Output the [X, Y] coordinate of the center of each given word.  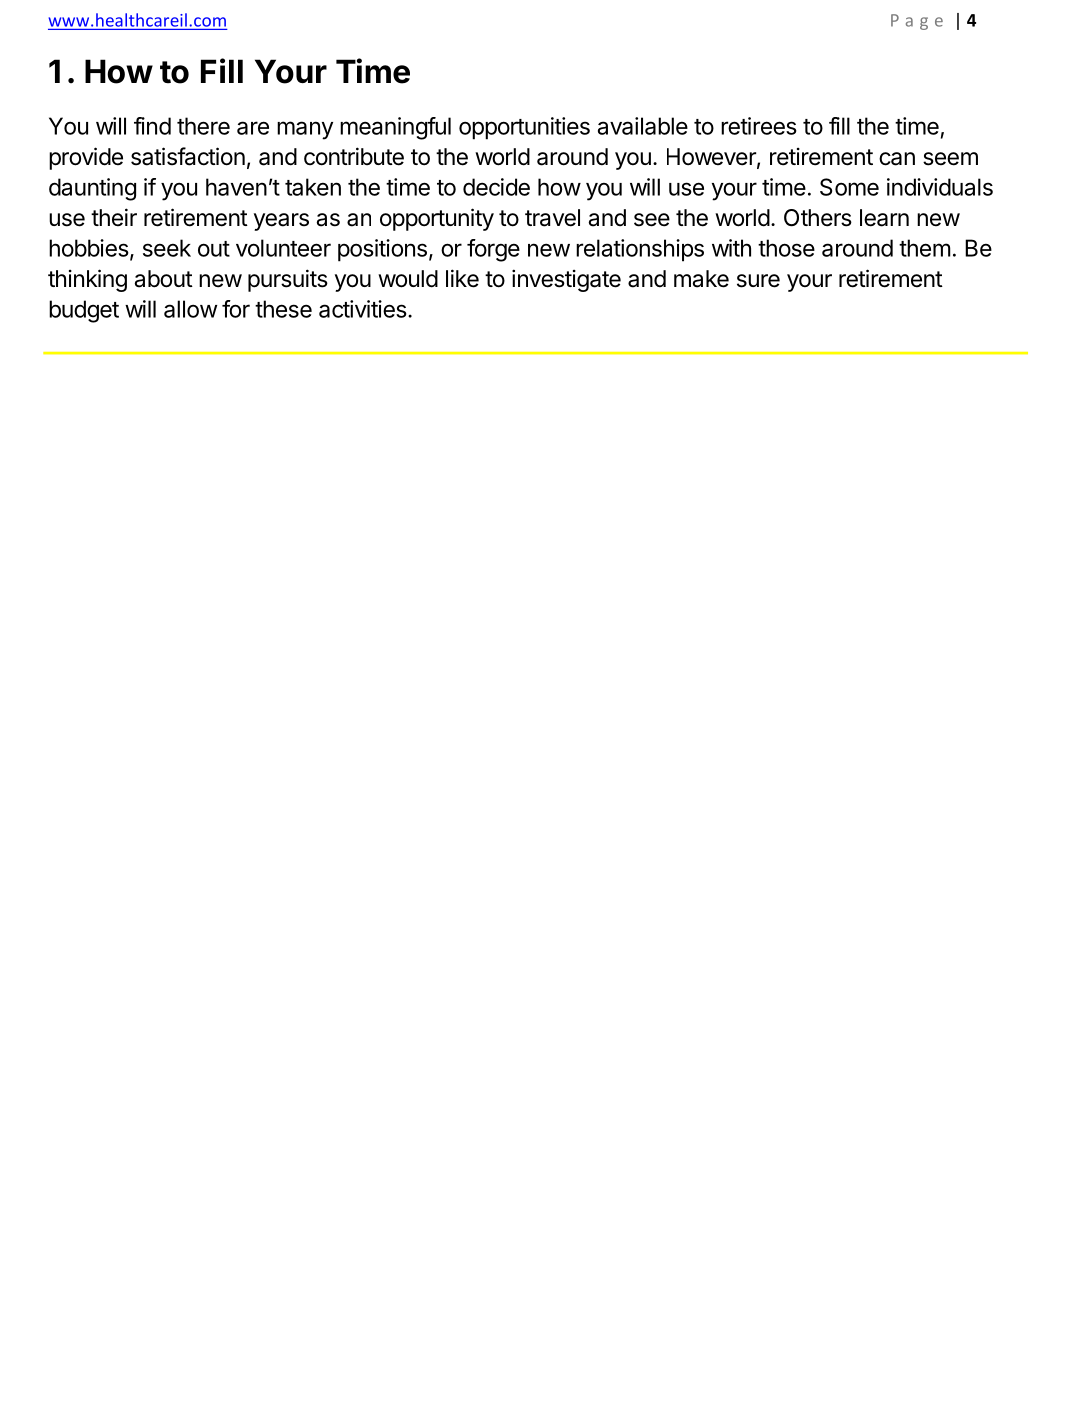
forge [493, 250]
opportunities [524, 128]
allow [190, 309]
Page [917, 22]
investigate [566, 280]
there [203, 126]
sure [758, 281]
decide [496, 187]
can [897, 159]
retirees [759, 126]
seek [167, 248]
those [786, 248]
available [643, 126]
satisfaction [188, 156]
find [152, 126]
